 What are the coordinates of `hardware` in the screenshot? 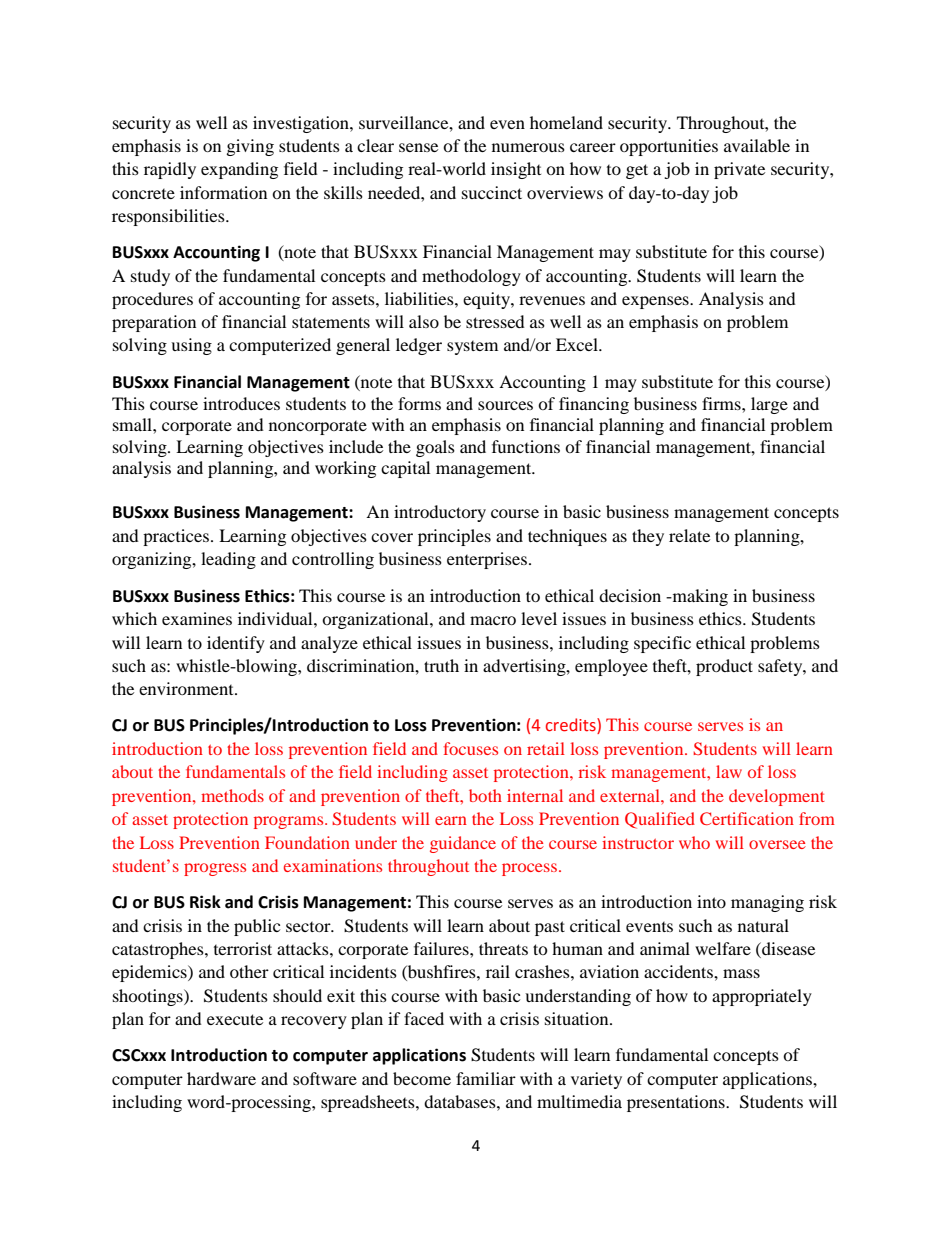 It's located at (221, 1078).
